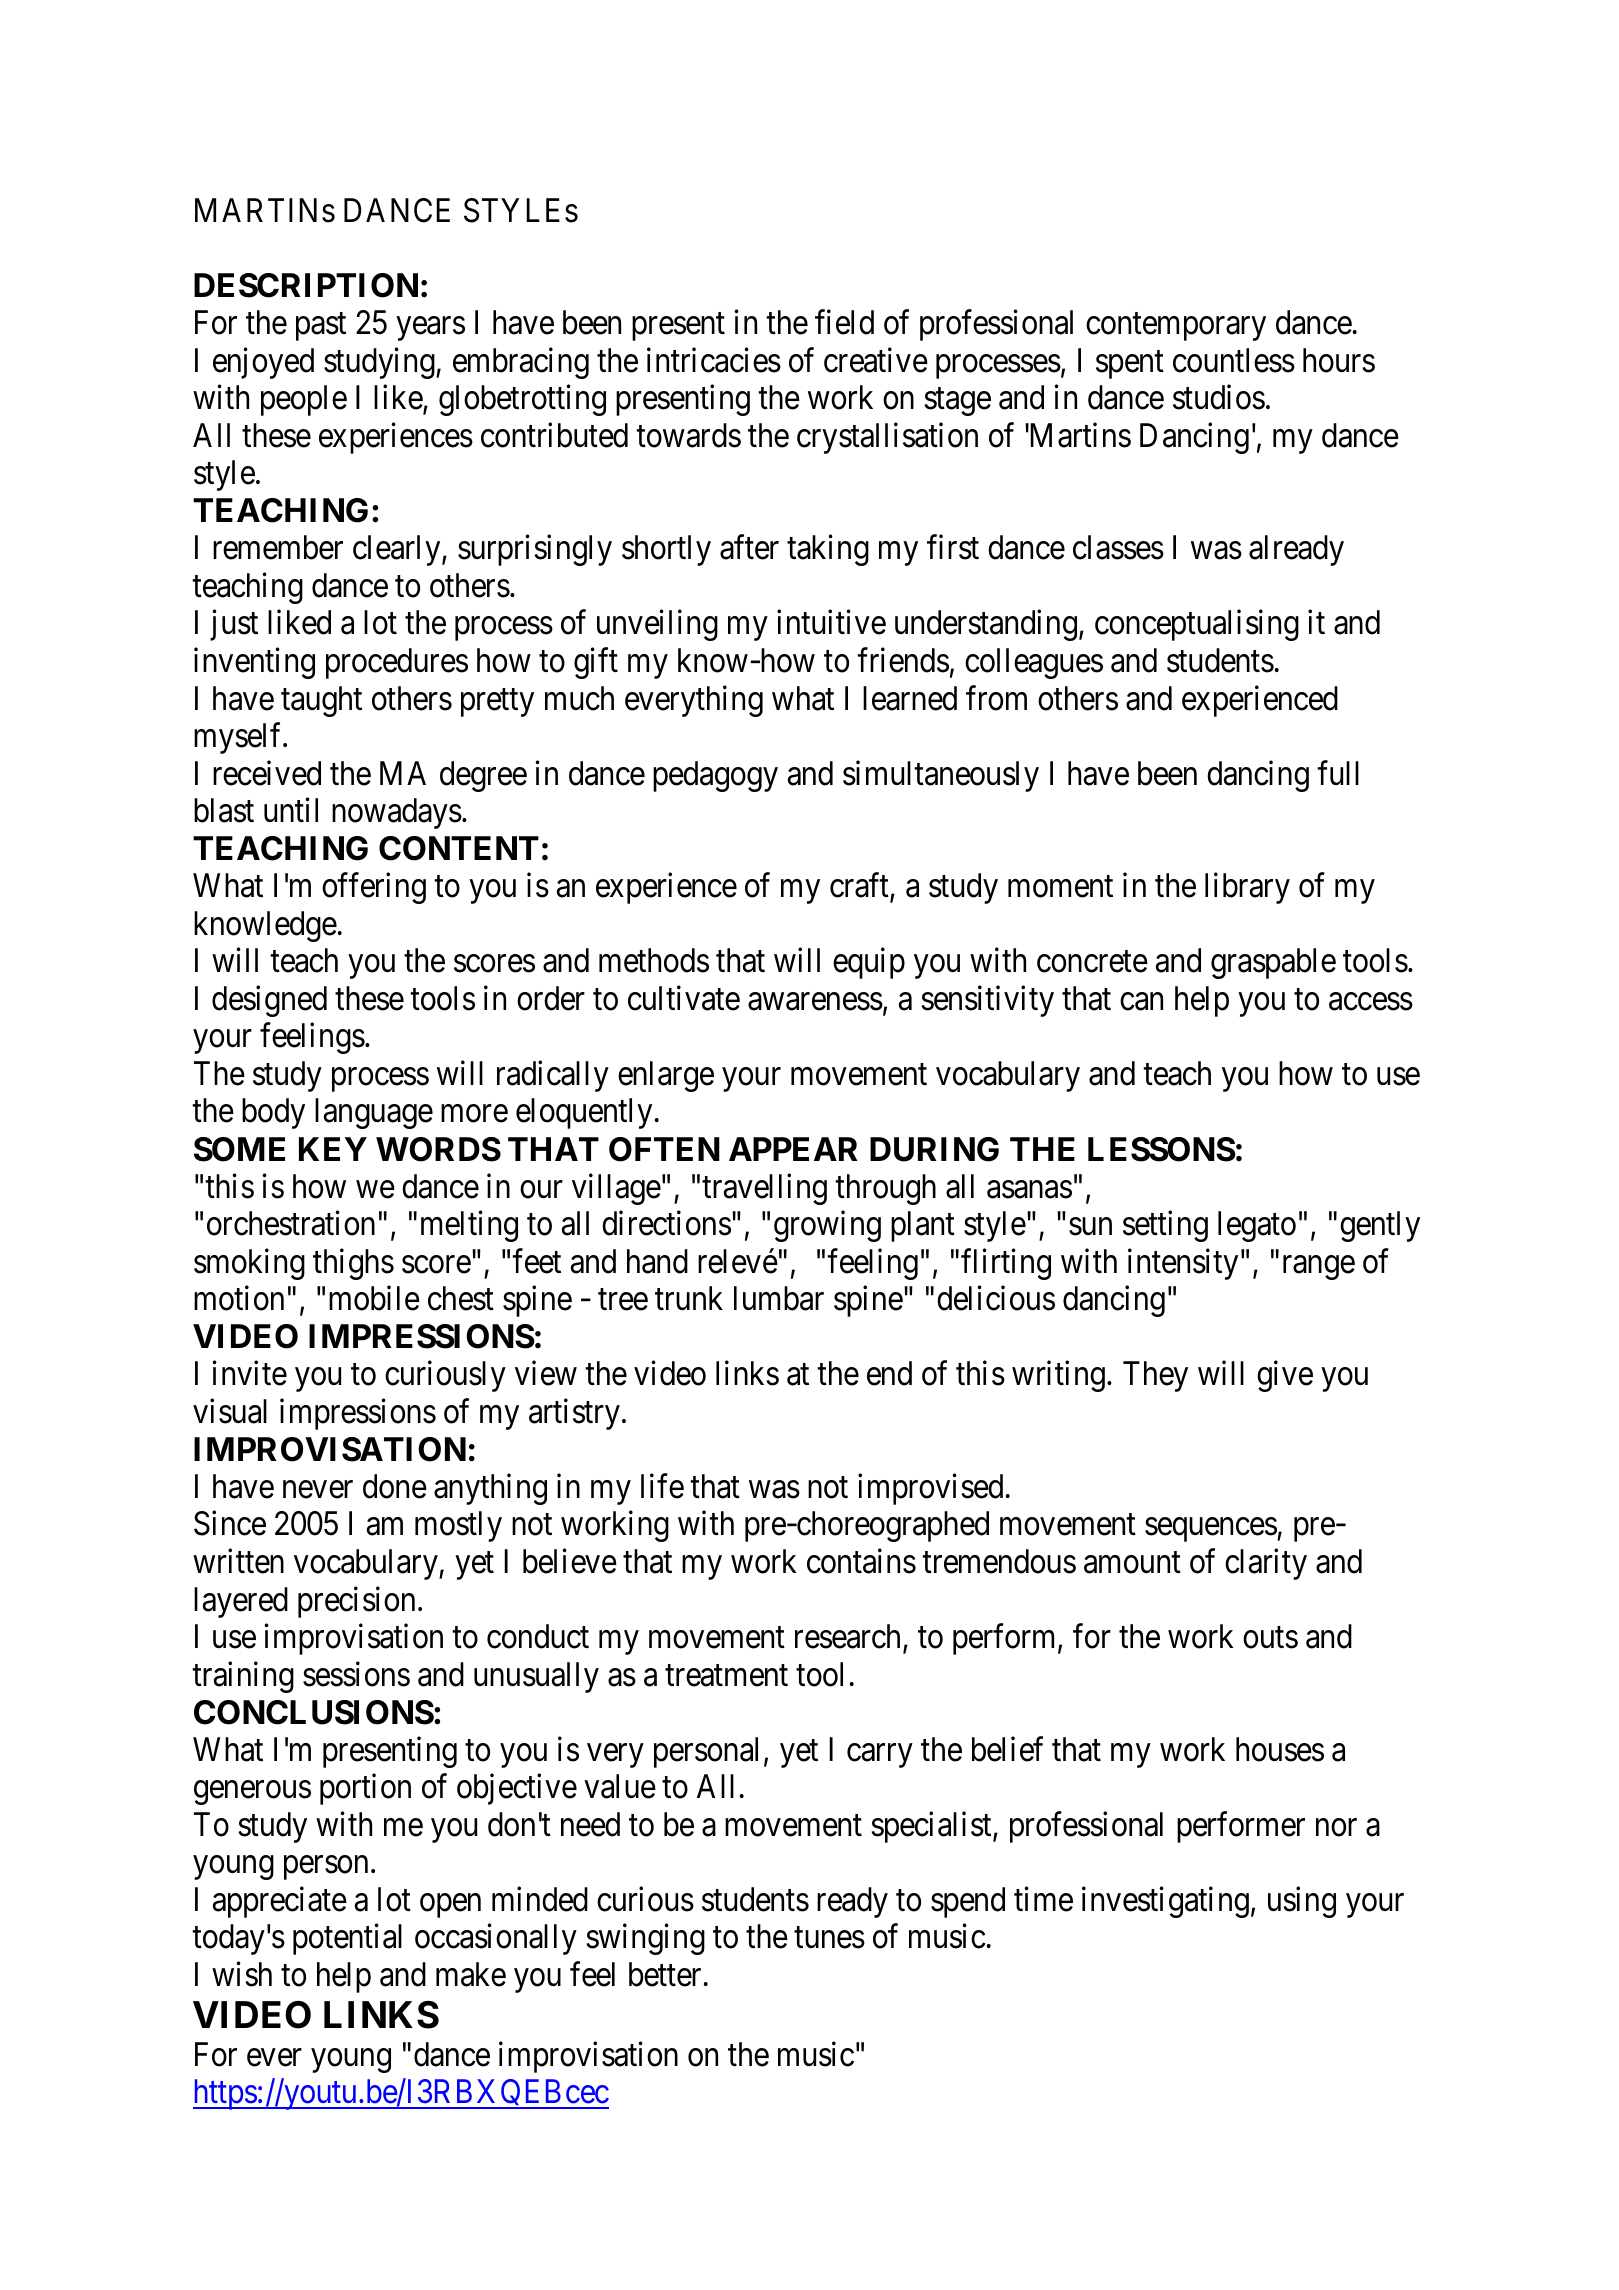 The width and height of the screenshot is (1619, 2290). Describe the element at coordinates (1176, 327) in the screenshot. I see `contemporary` at that location.
